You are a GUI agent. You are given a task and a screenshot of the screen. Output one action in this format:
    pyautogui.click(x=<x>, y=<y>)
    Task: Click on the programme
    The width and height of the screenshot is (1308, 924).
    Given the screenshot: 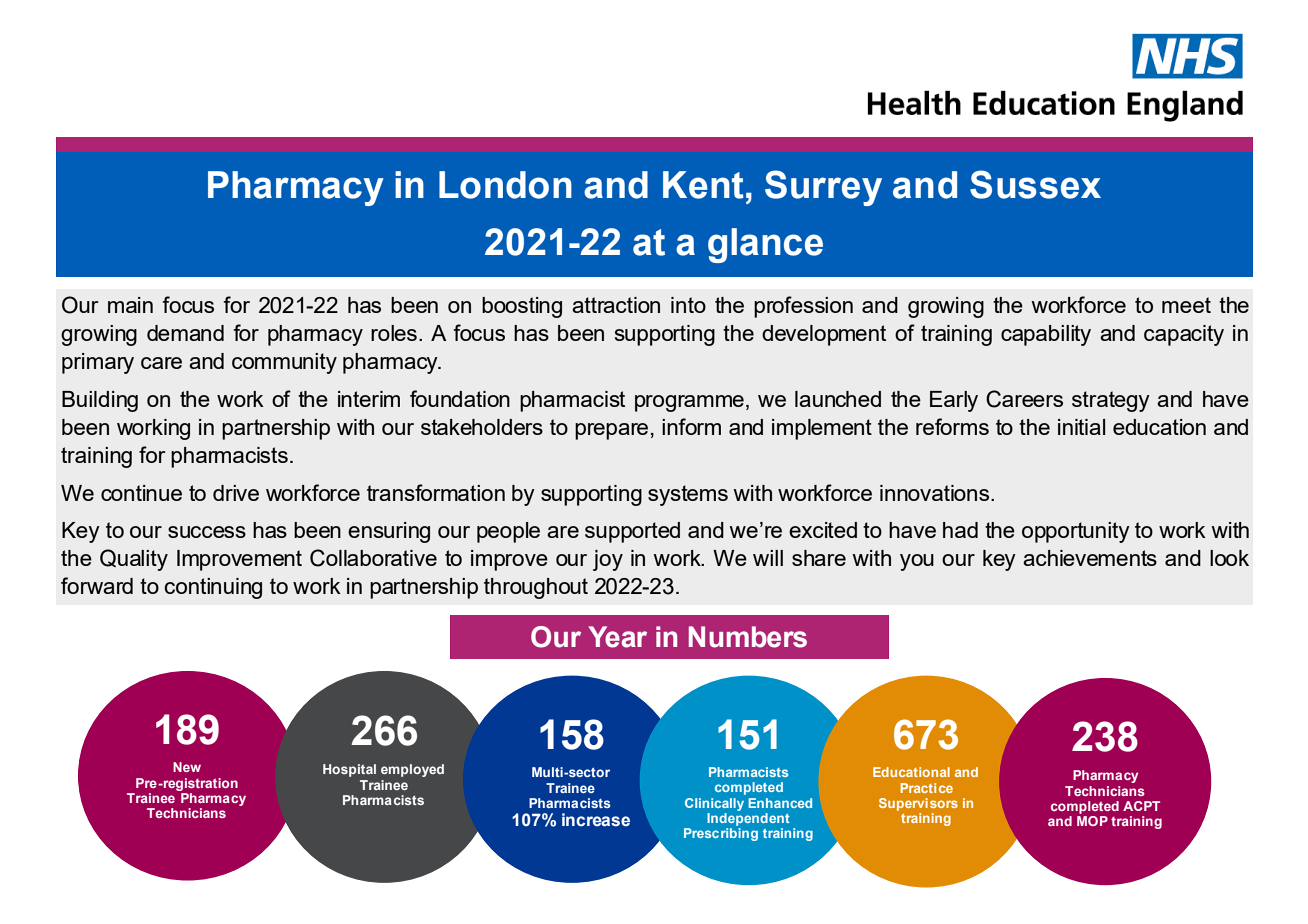 What is the action you would take?
    pyautogui.click(x=689, y=403)
